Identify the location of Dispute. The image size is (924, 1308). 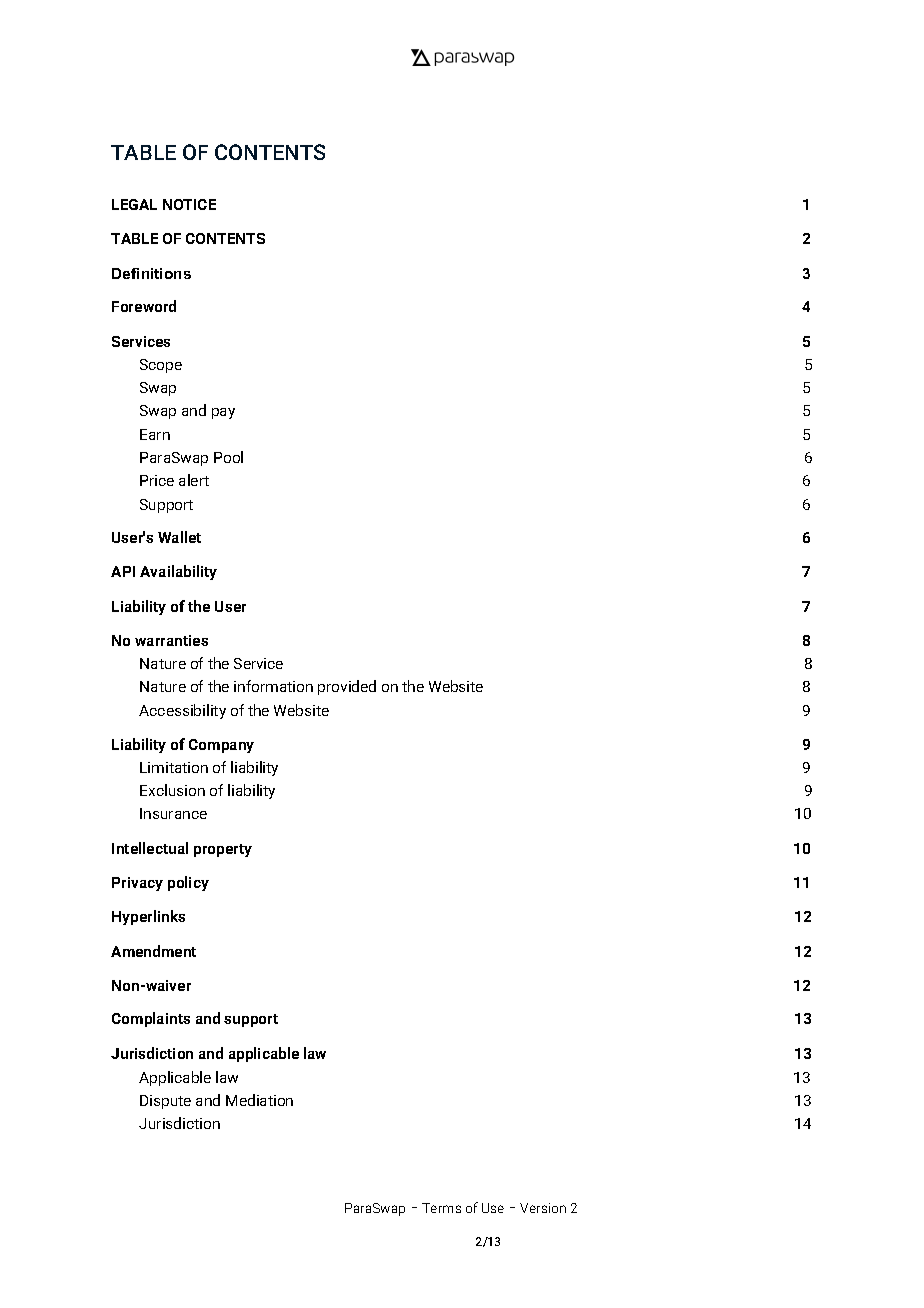
(165, 1102).
